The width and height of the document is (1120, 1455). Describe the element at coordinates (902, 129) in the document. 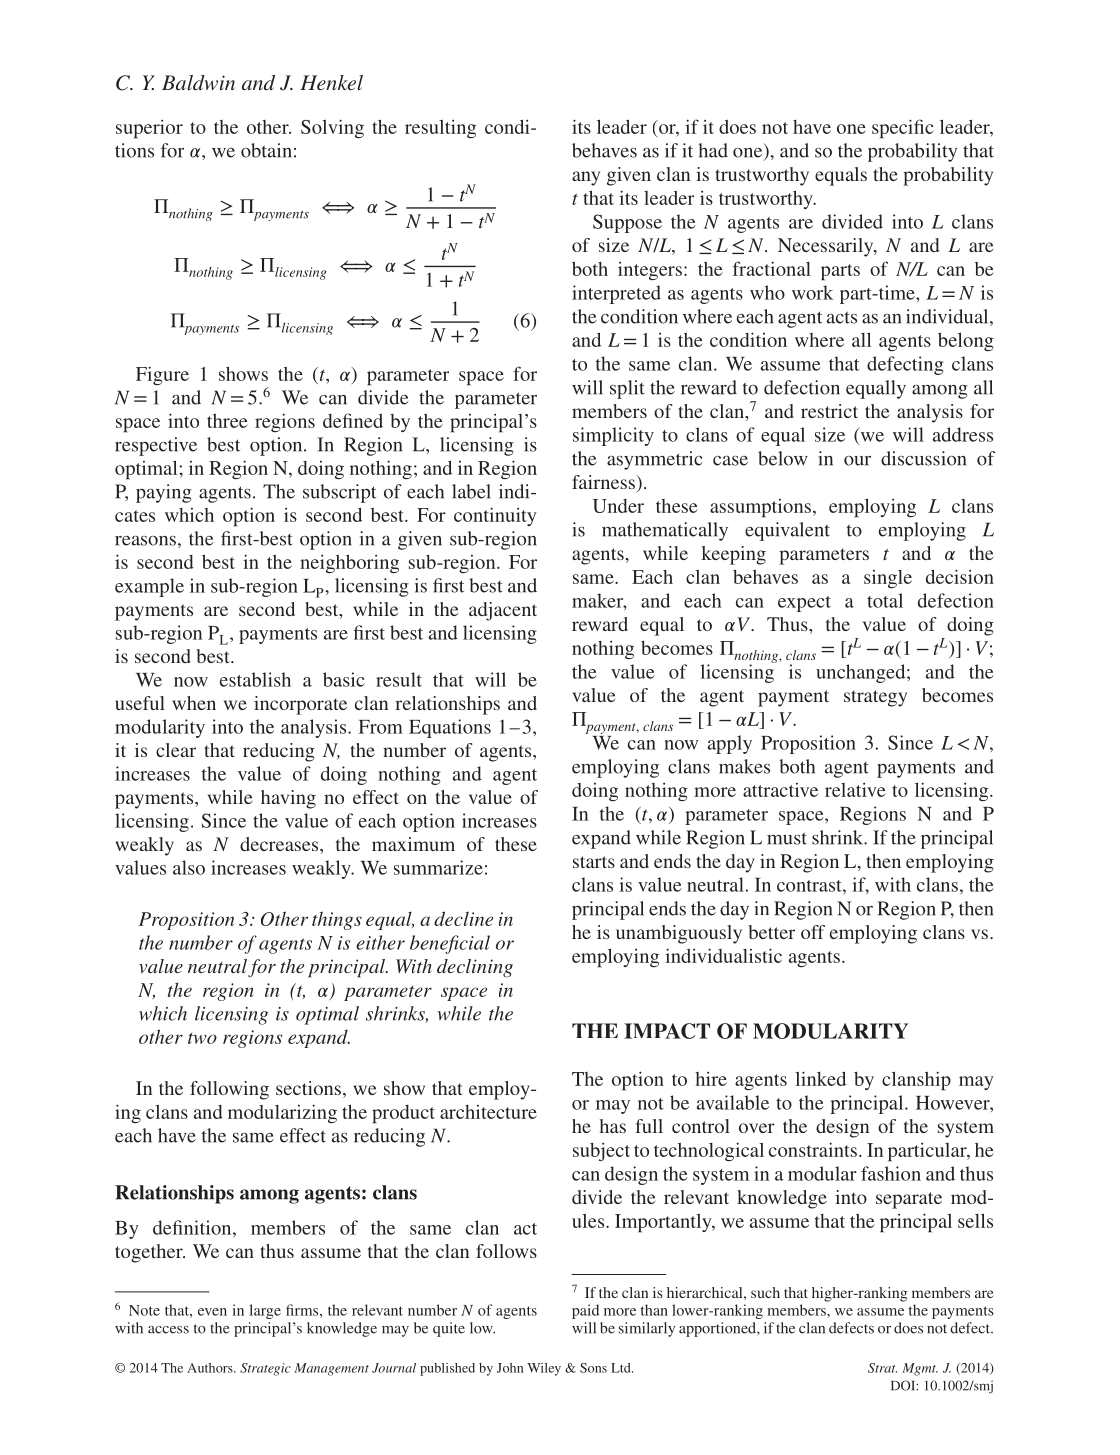

I see `specific` at that location.
